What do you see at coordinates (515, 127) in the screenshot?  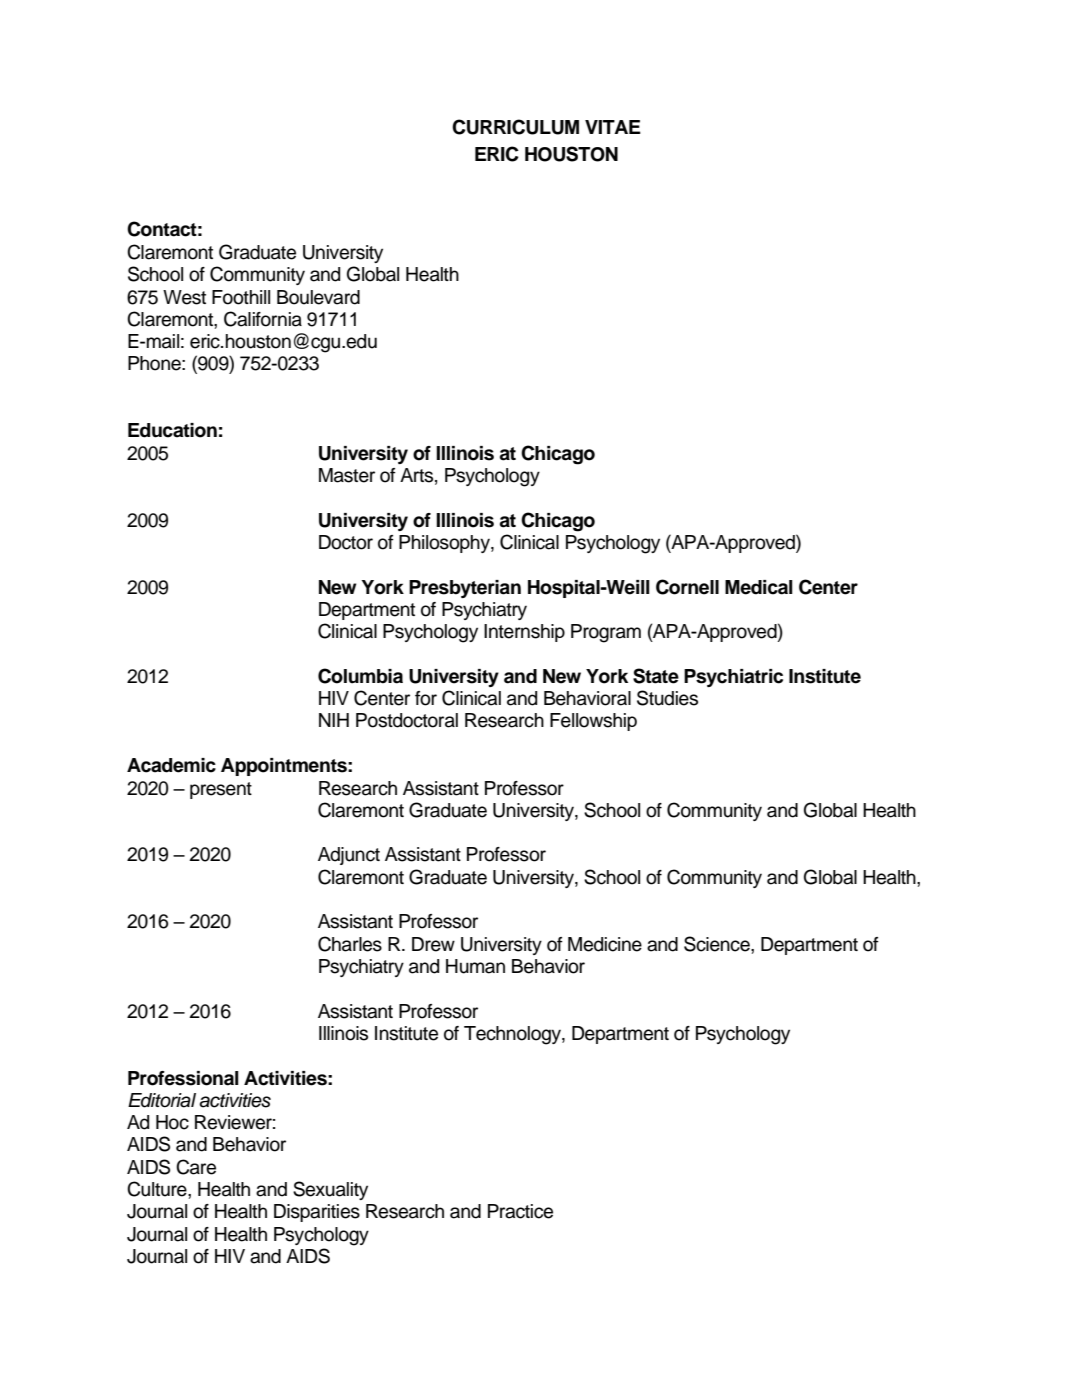 I see `CURRICULUM` at bounding box center [515, 127].
